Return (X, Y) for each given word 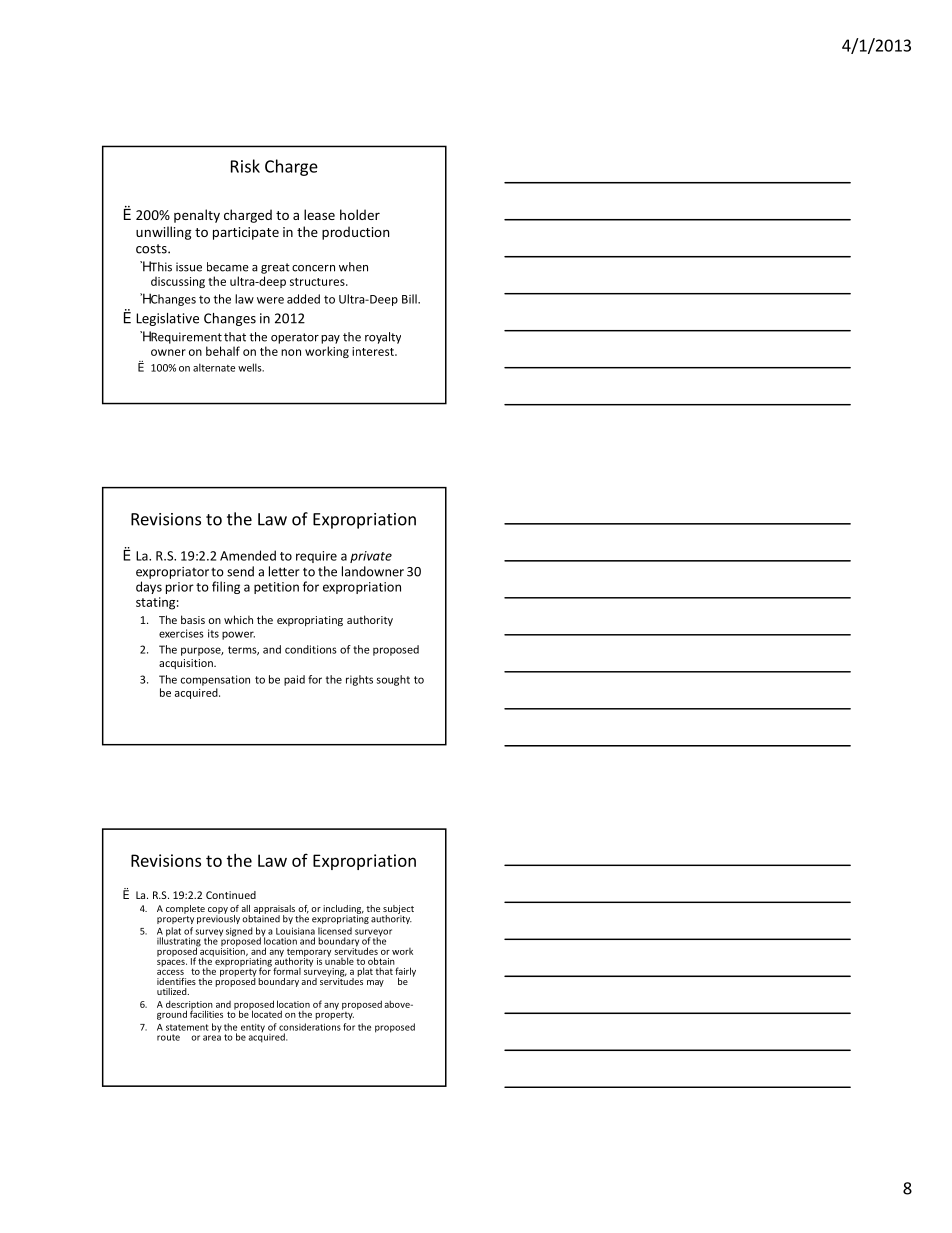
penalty (197, 216)
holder (360, 214)
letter (284, 571)
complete (185, 909)
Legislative (167, 319)
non (291, 352)
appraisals (274, 910)
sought (393, 680)
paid (294, 680)
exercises (181, 633)
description (190, 1006)
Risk (245, 166)
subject (398, 910)
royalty (383, 338)
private (371, 557)
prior (180, 588)
